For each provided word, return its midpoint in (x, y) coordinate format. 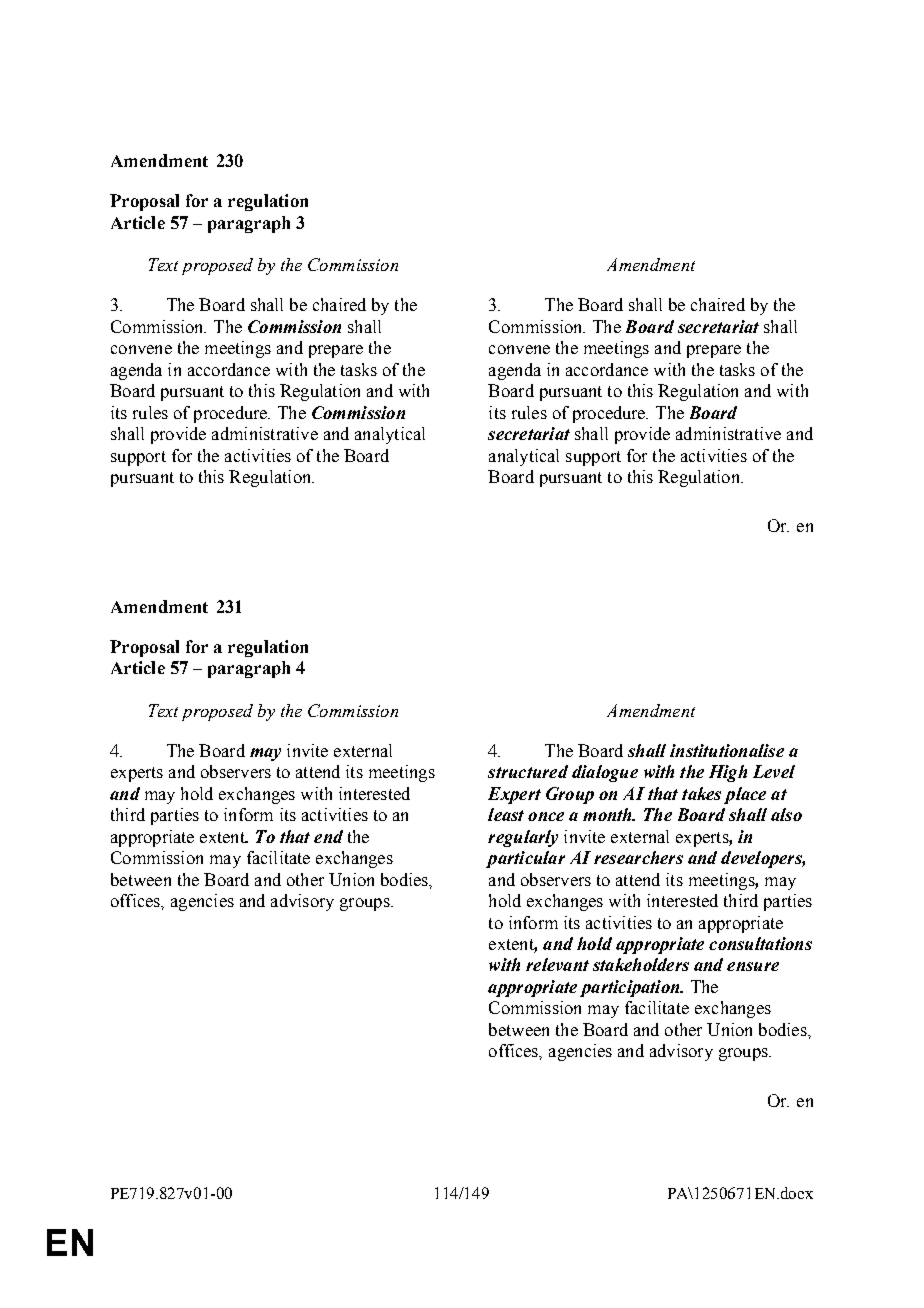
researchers (638, 857)
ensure (753, 966)
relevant (557, 964)
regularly (523, 838)
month (608, 814)
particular (525, 859)
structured (528, 771)
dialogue (605, 773)
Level (774, 771)
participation (631, 988)
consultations (760, 943)
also (786, 814)
